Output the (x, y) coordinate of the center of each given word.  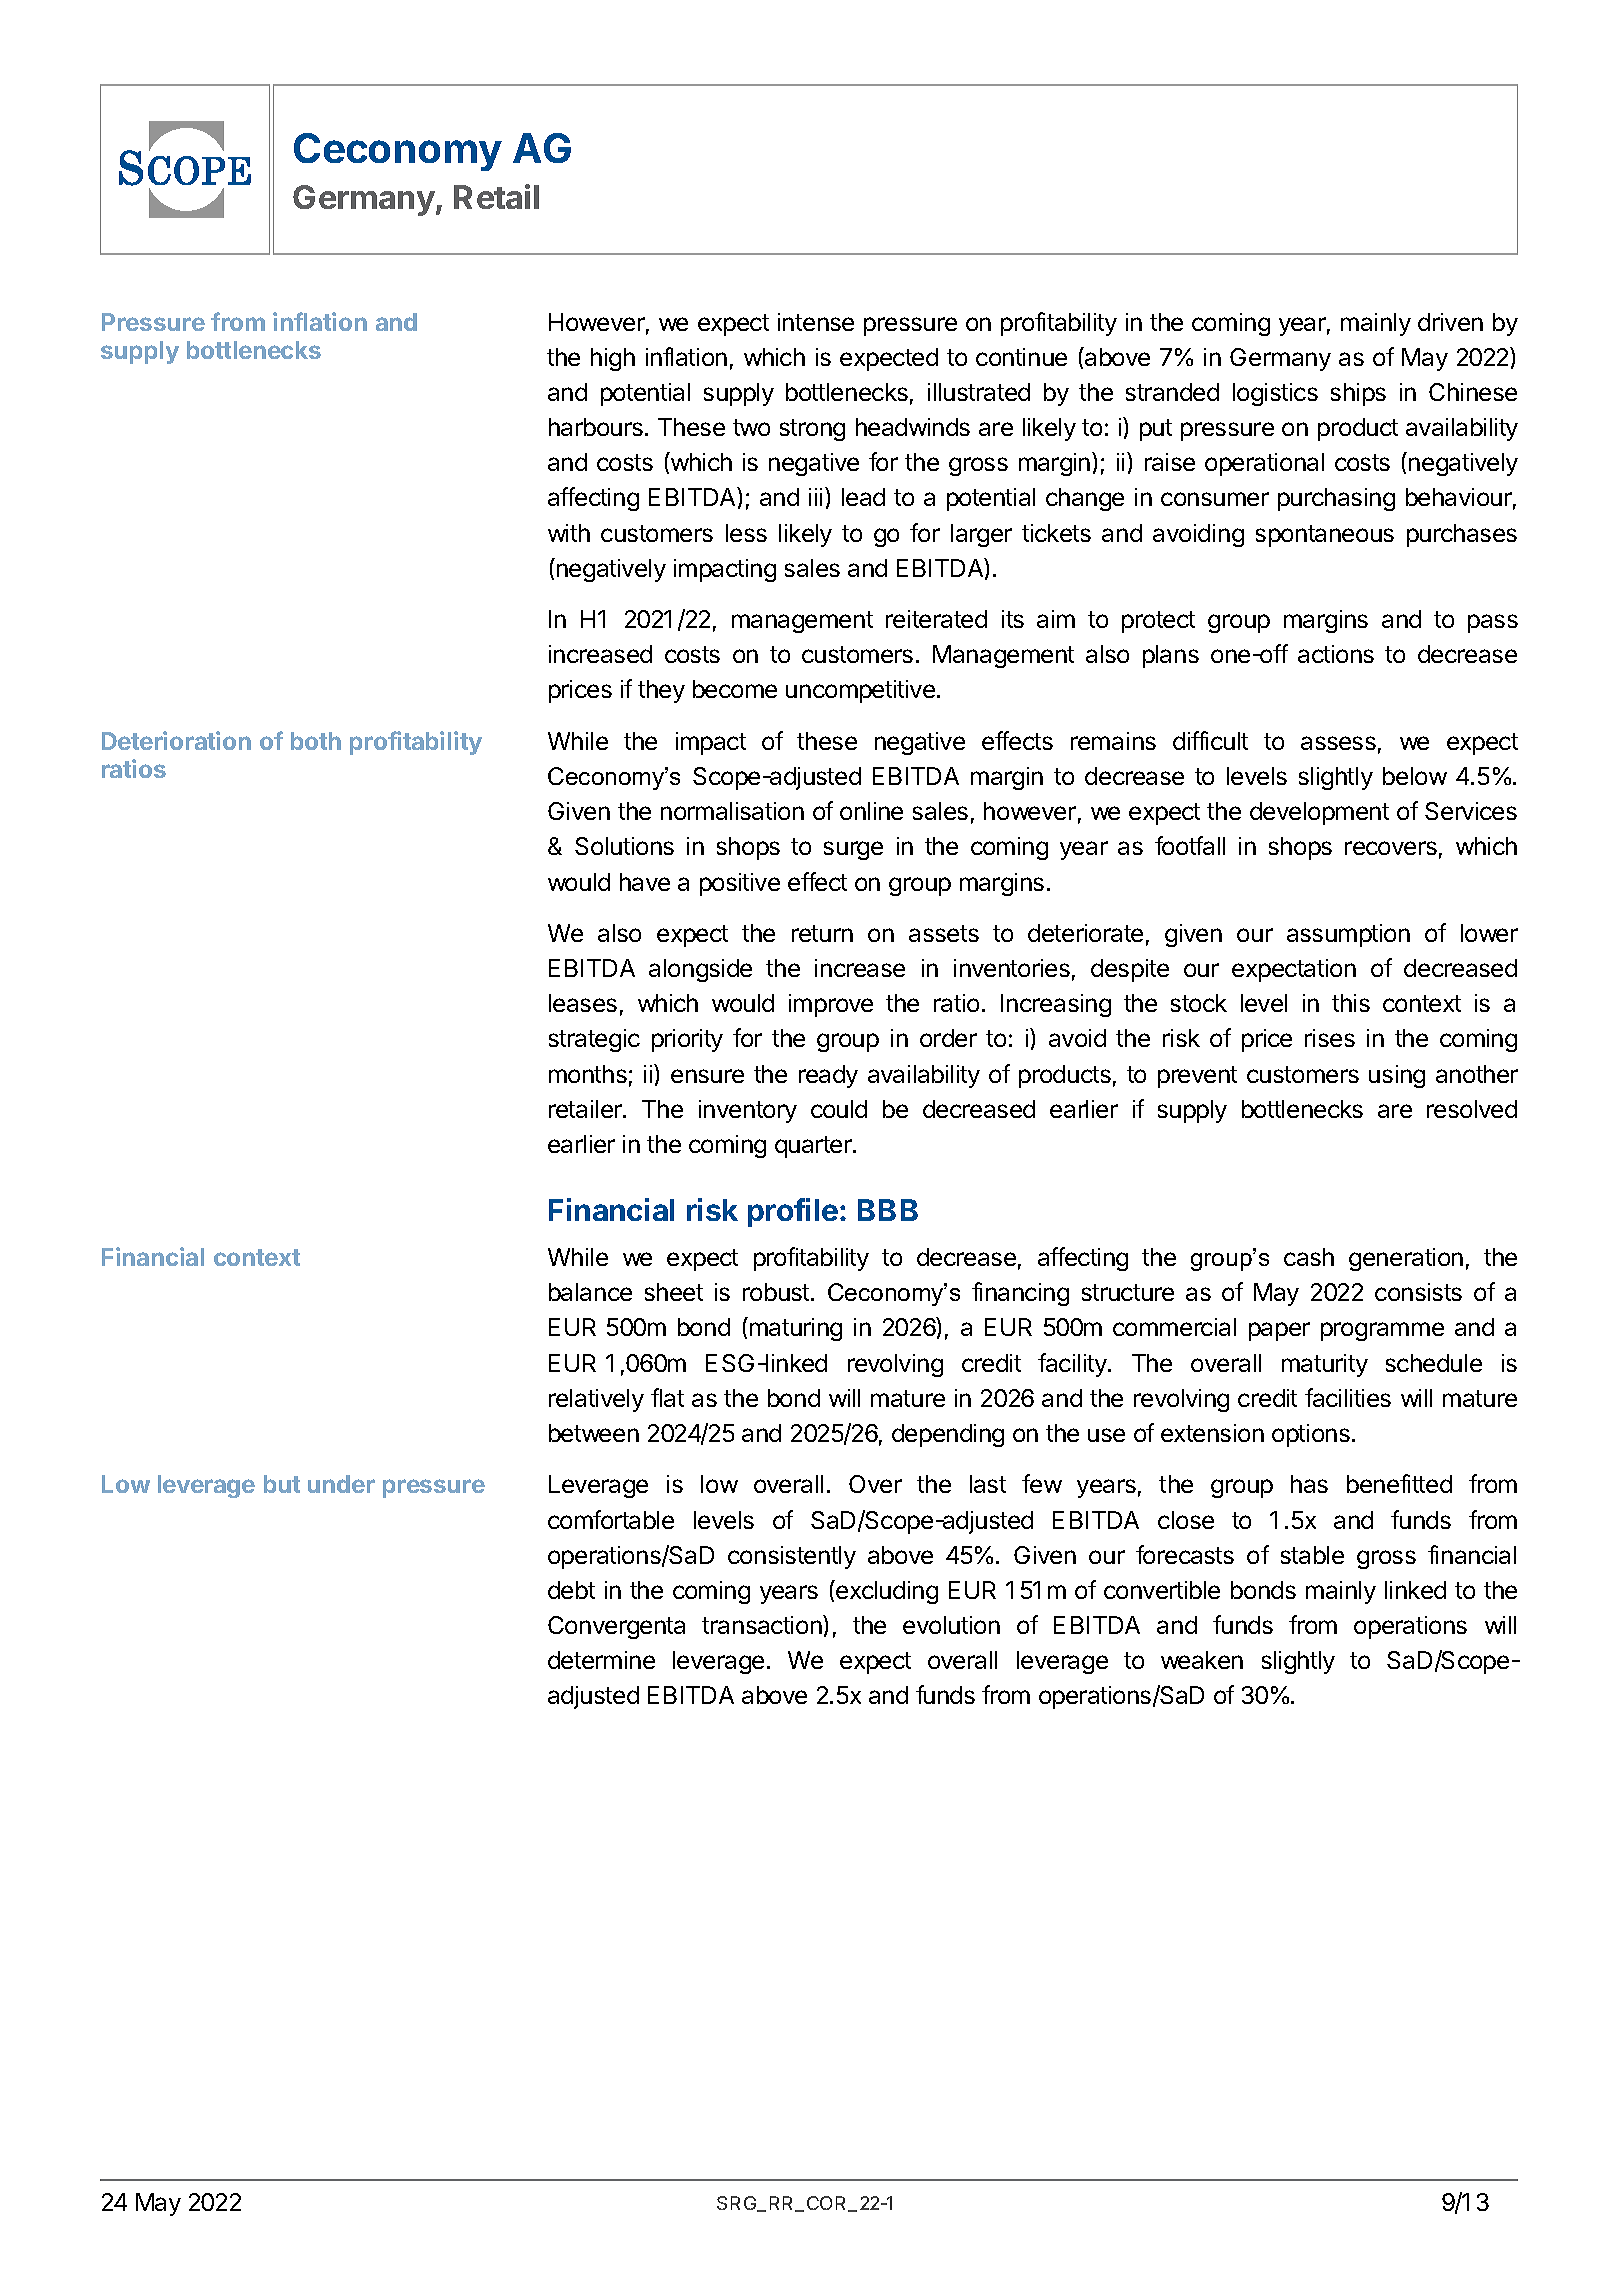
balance (590, 1292)
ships (1358, 394)
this (1351, 1003)
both (316, 741)
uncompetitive (860, 691)
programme (1382, 1331)
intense (816, 322)
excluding (886, 1592)
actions (1336, 654)
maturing (794, 1329)
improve (831, 1005)
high (613, 359)
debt (571, 1590)
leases (583, 1003)
